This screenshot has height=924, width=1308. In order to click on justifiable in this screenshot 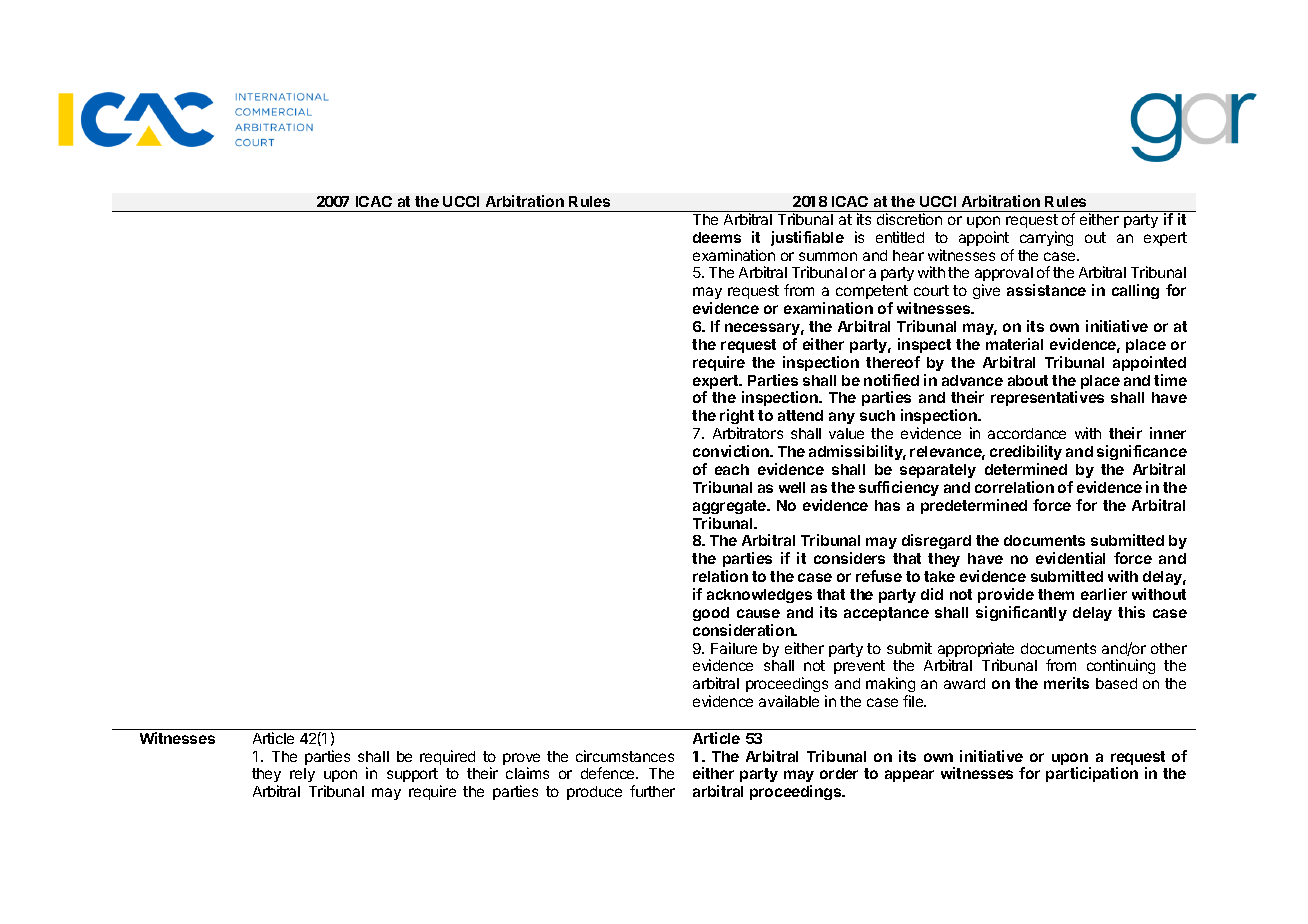, I will do `click(807, 238)`.
